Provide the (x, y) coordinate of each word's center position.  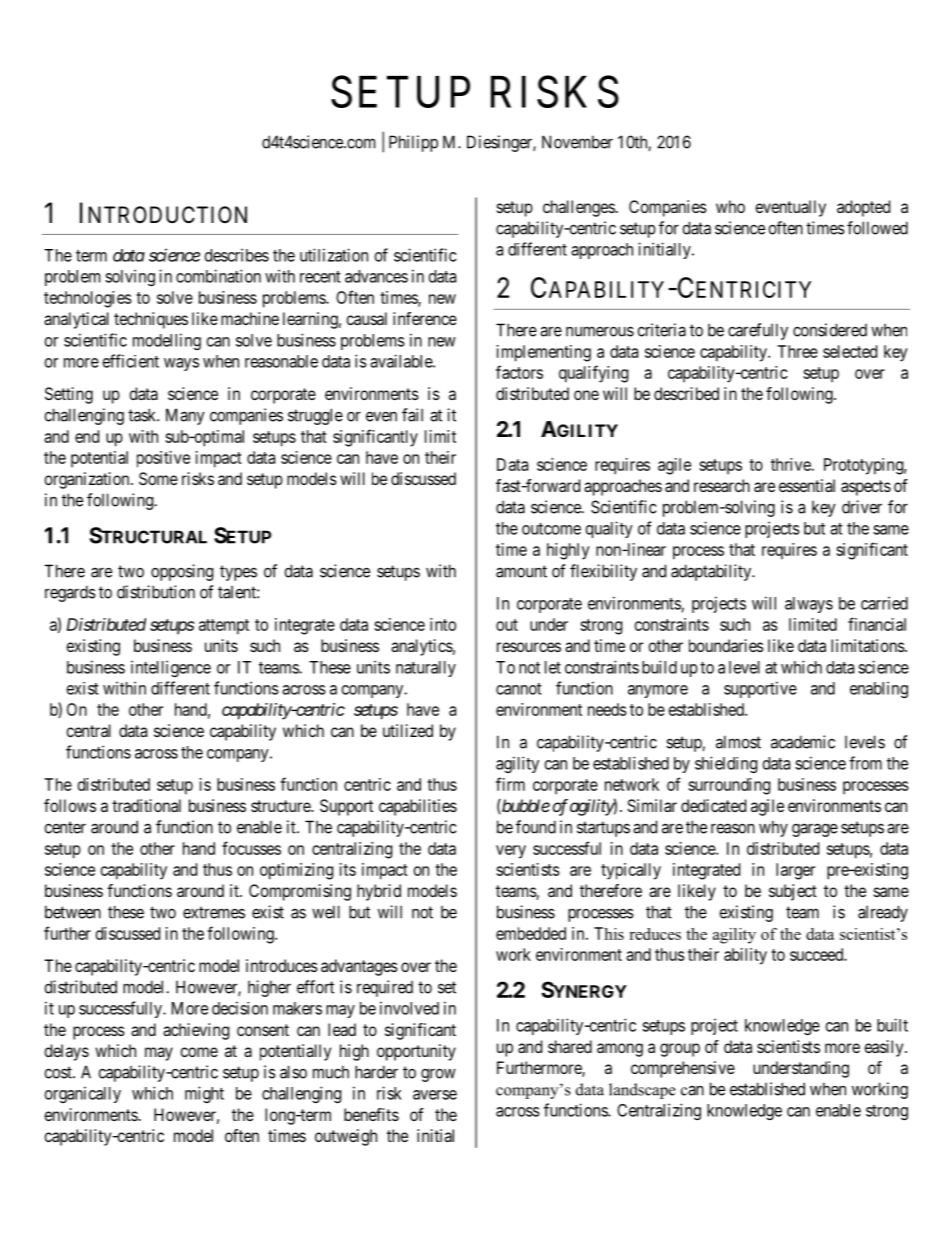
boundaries (726, 645)
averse (435, 1095)
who (730, 206)
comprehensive (683, 1069)
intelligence (171, 668)
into (443, 624)
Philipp (413, 143)
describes (237, 255)
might (204, 1094)
